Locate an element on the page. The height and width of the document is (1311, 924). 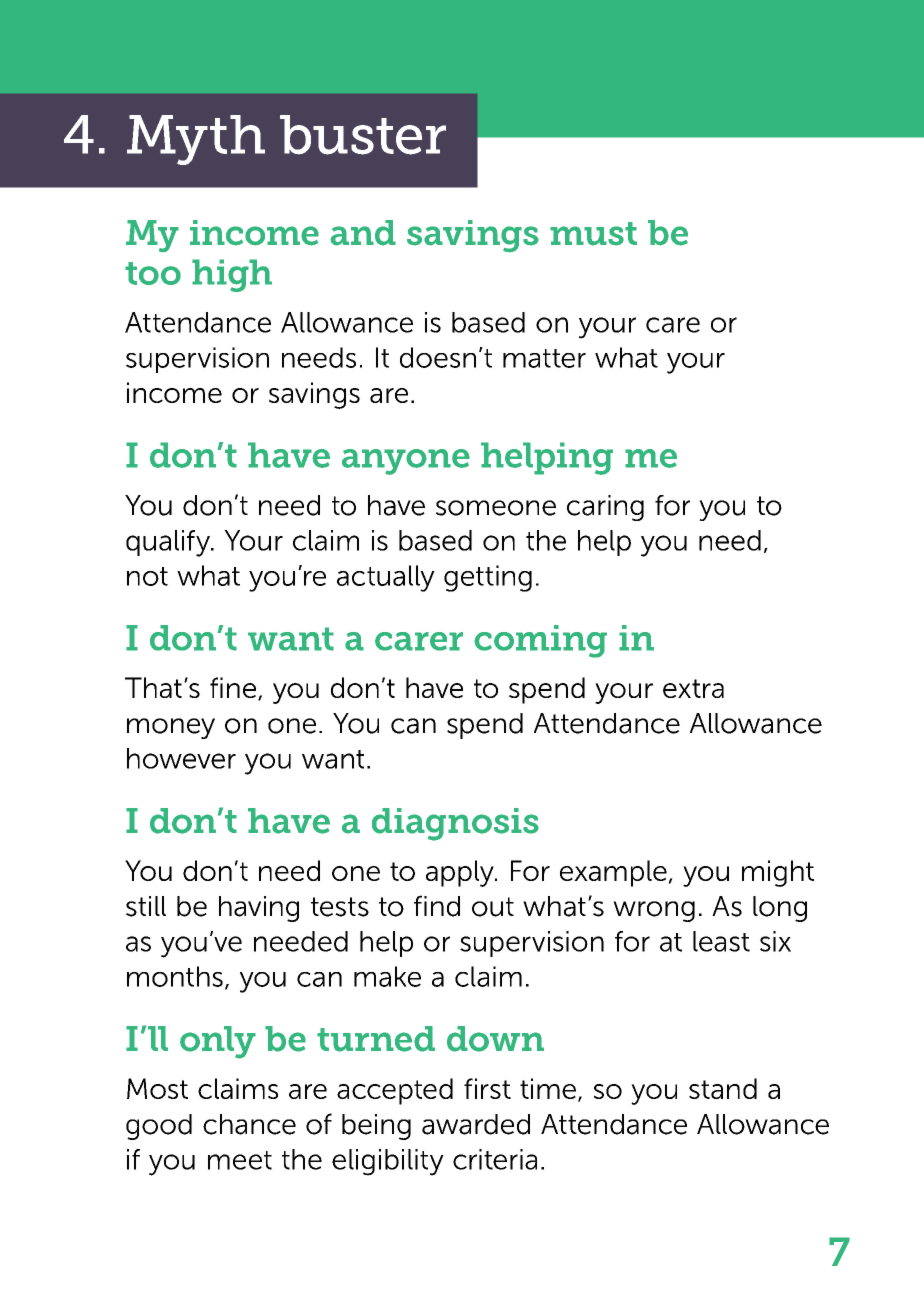
caring is located at coordinates (605, 508).
